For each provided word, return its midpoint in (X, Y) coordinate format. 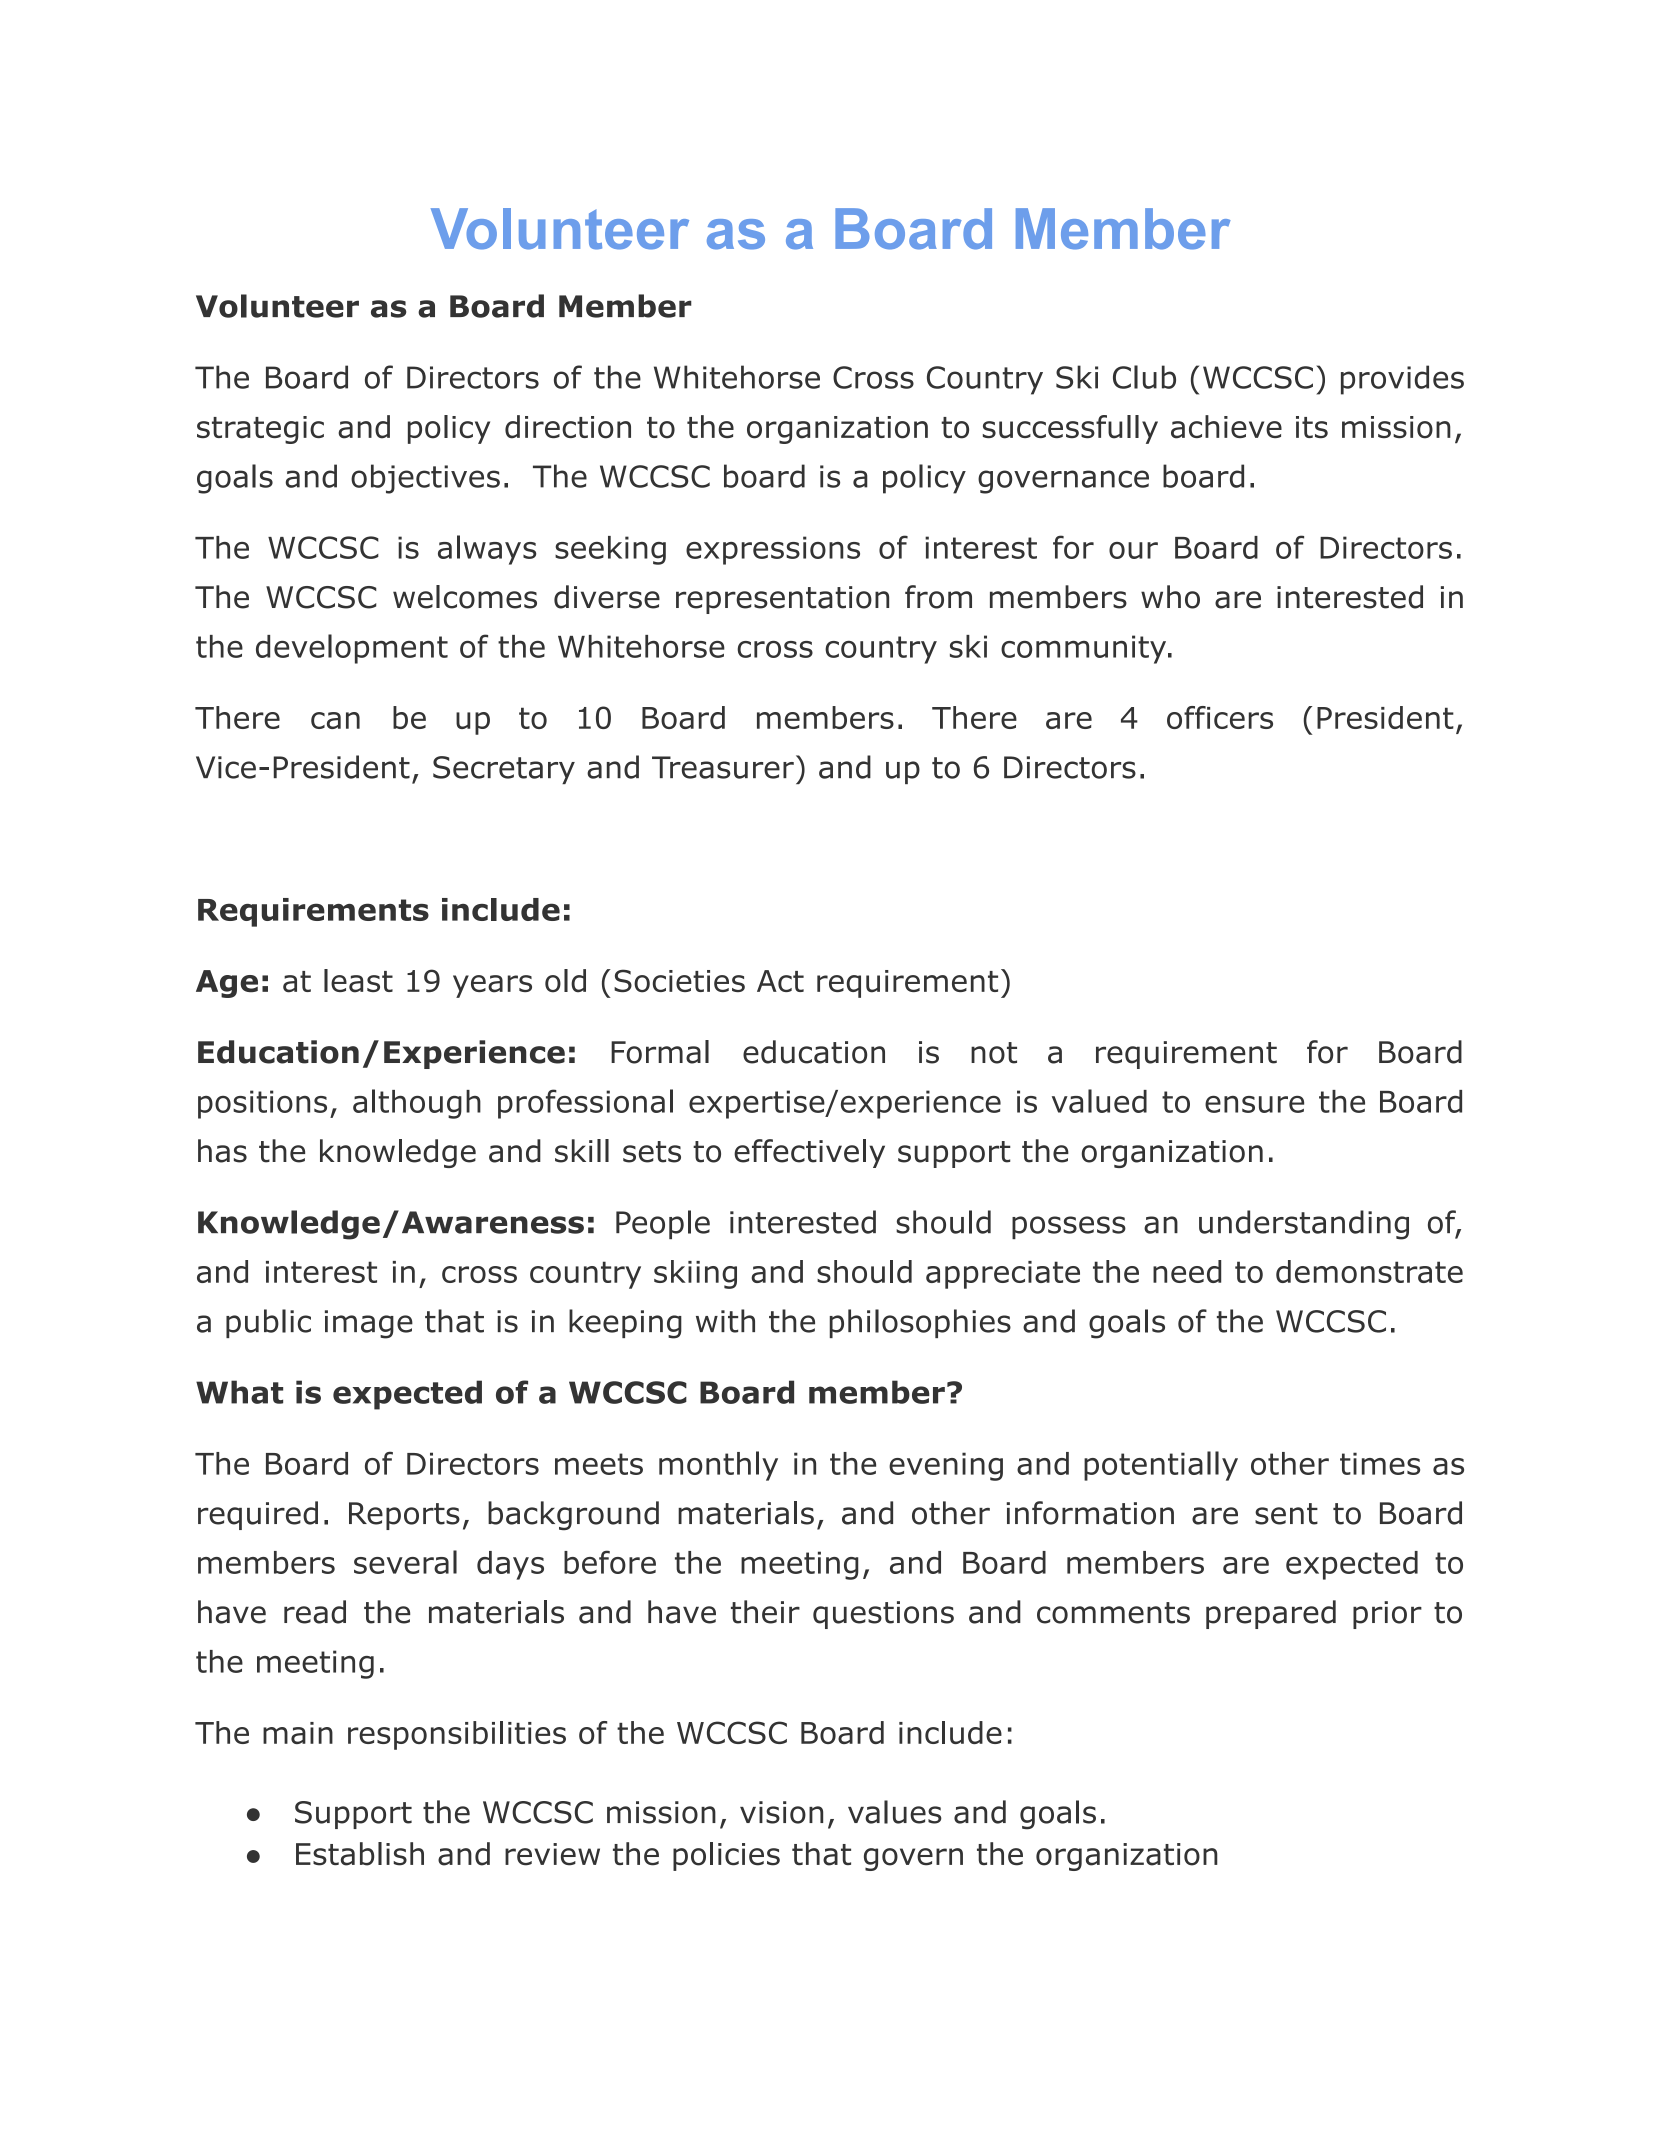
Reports (404, 1516)
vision (781, 1812)
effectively (809, 1153)
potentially (1161, 1466)
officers (1220, 717)
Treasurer (723, 767)
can (335, 720)
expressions (773, 550)
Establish (360, 1854)
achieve (1226, 427)
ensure (1254, 1104)
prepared (1271, 1614)
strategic (260, 430)
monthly (718, 1466)
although (417, 1104)
